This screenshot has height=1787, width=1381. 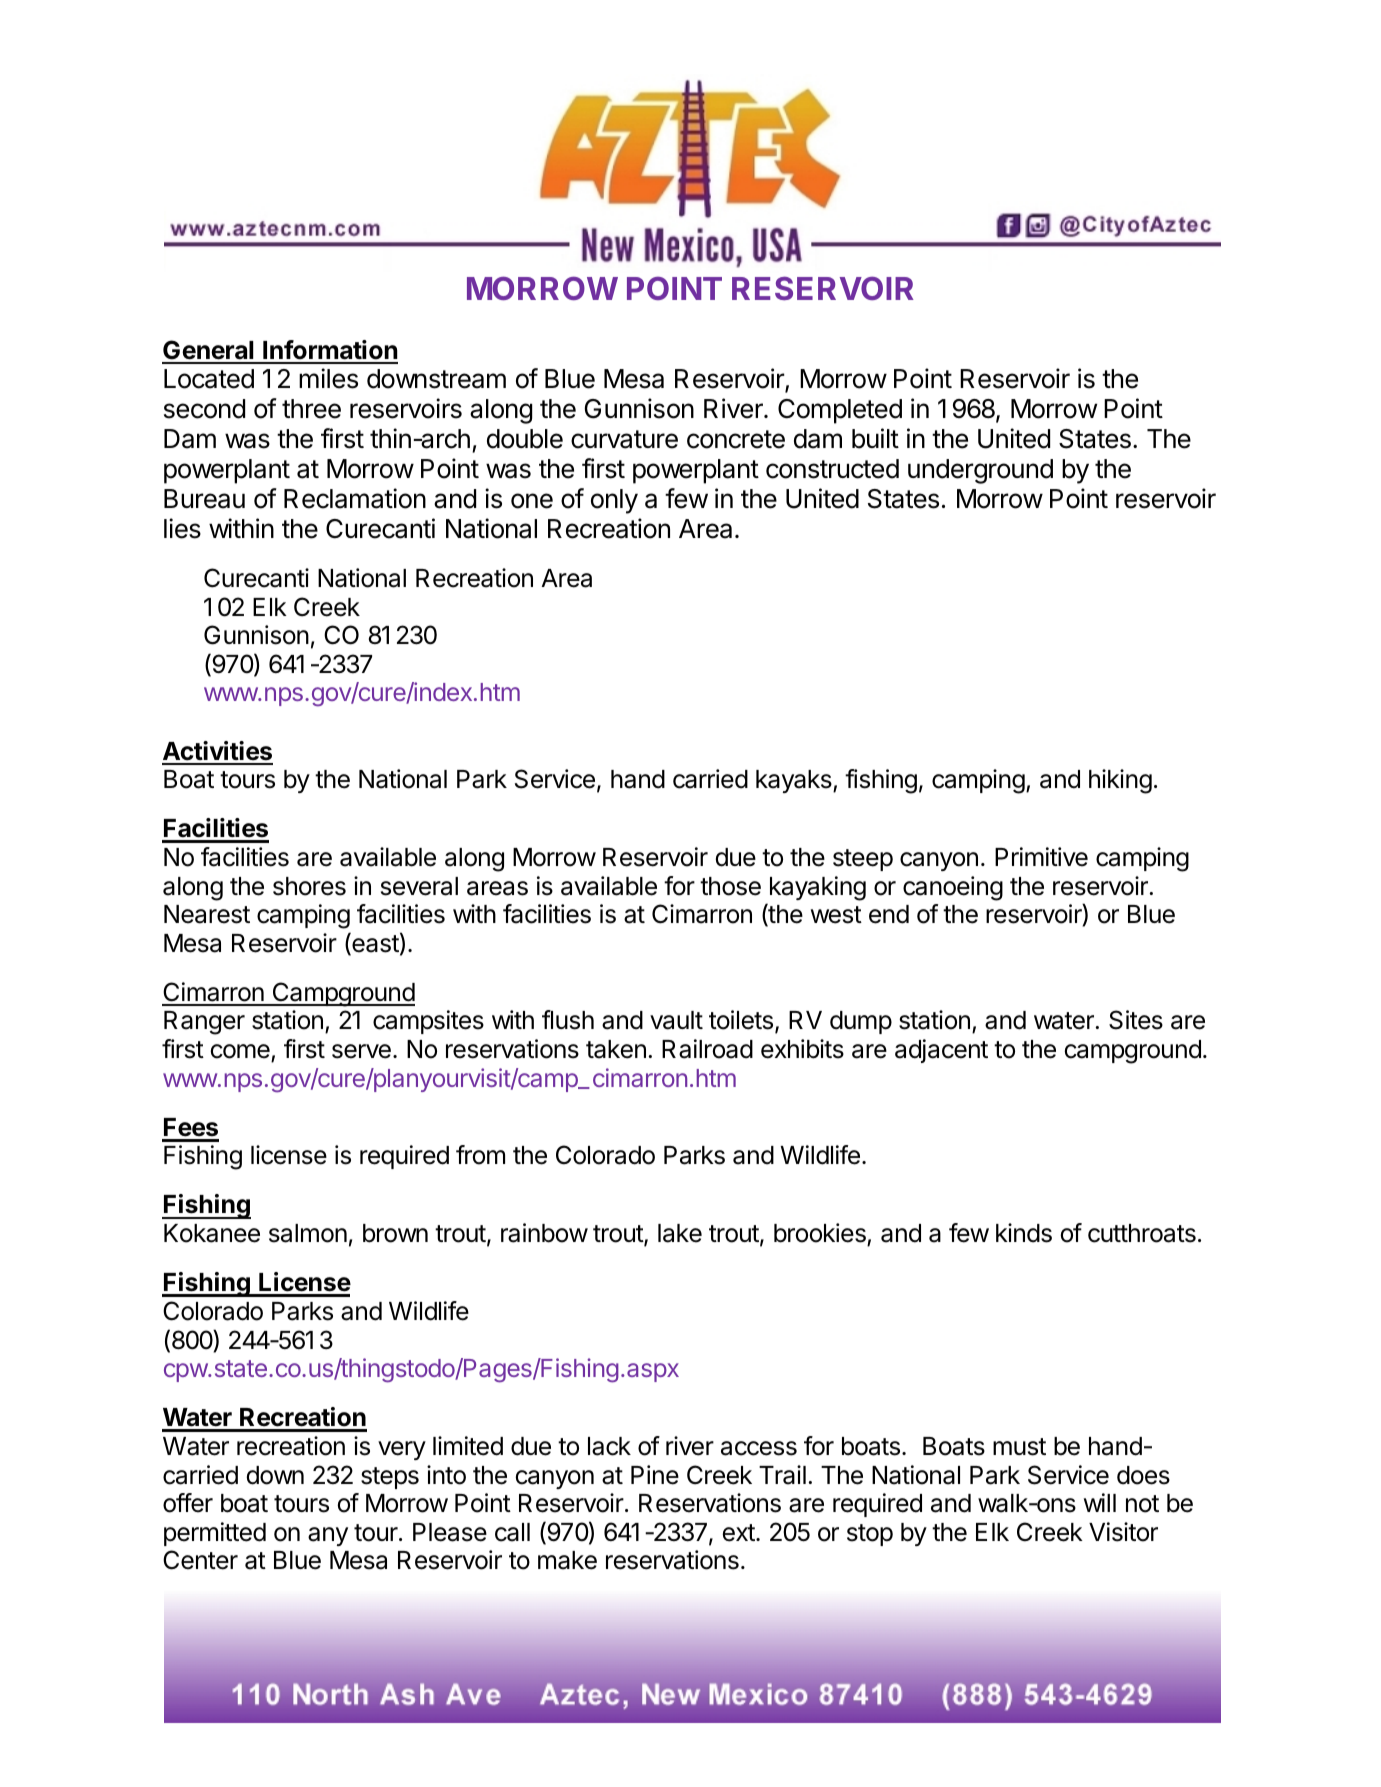 What do you see at coordinates (730, 886) in the screenshot?
I see `those` at bounding box center [730, 886].
